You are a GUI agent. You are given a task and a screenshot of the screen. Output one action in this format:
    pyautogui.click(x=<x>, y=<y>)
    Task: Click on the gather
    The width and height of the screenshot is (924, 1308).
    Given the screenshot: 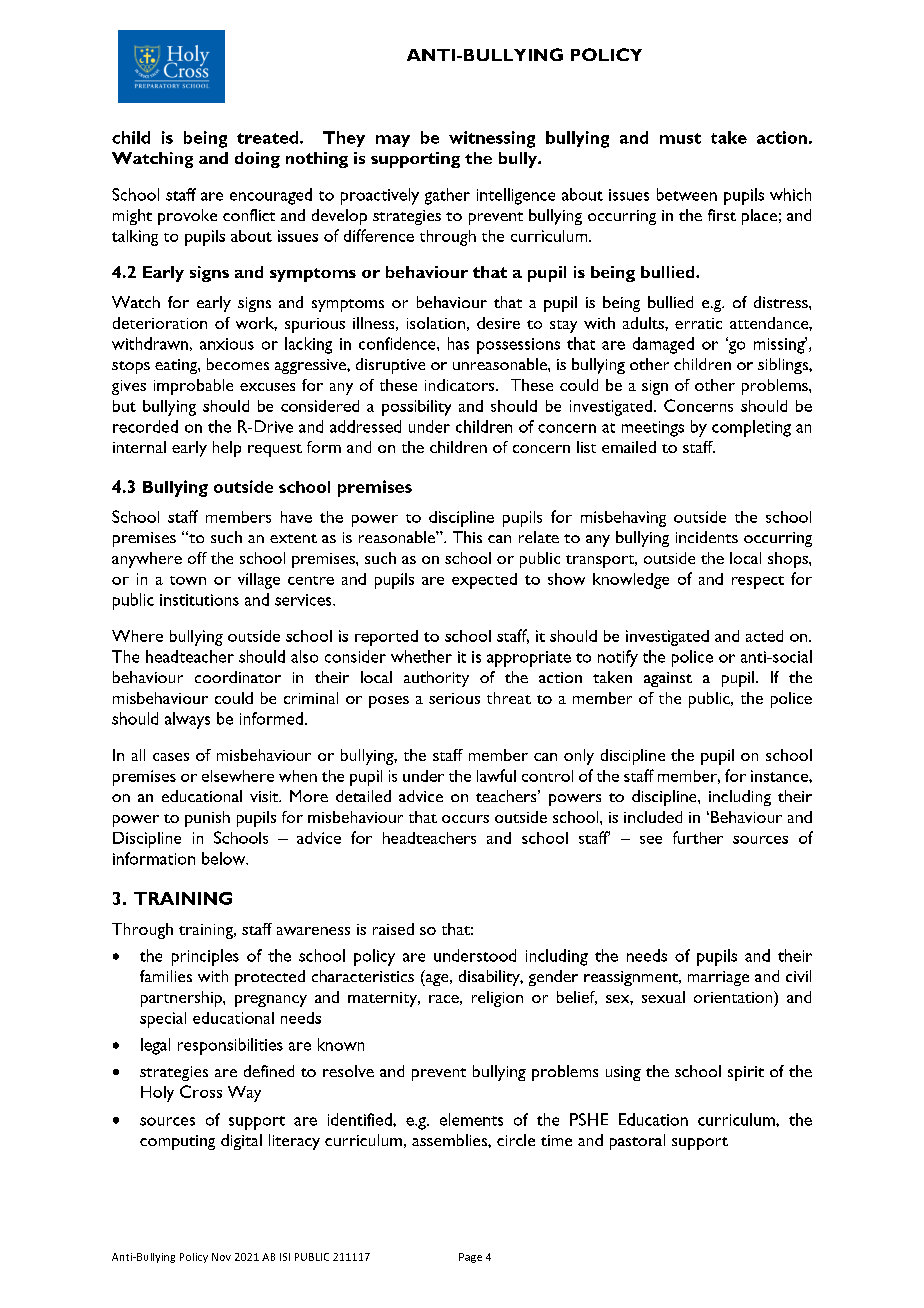 What is the action you would take?
    pyautogui.click(x=447, y=196)
